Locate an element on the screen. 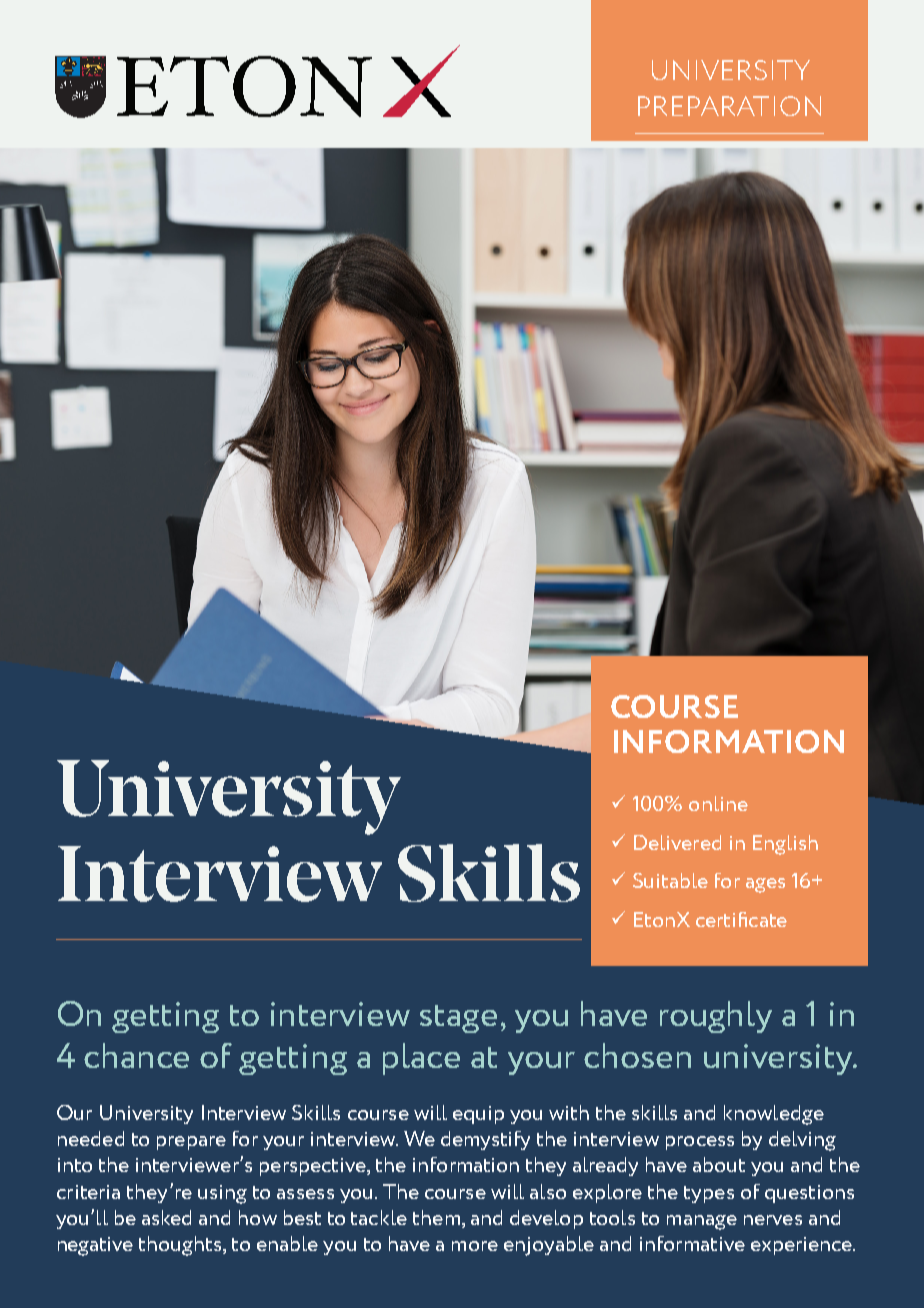  Delivered is located at coordinates (677, 842).
